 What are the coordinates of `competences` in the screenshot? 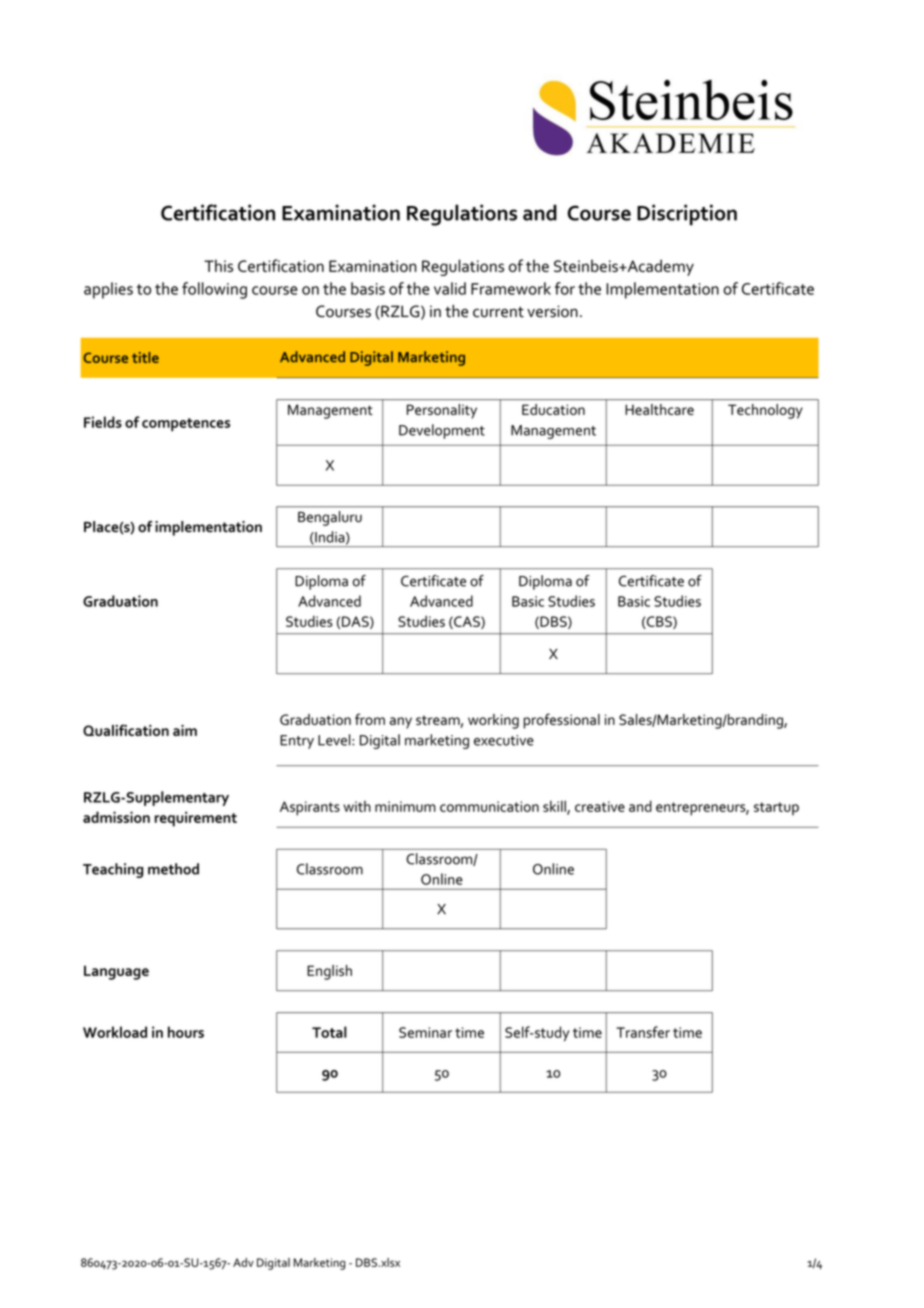 It's located at (186, 424).
